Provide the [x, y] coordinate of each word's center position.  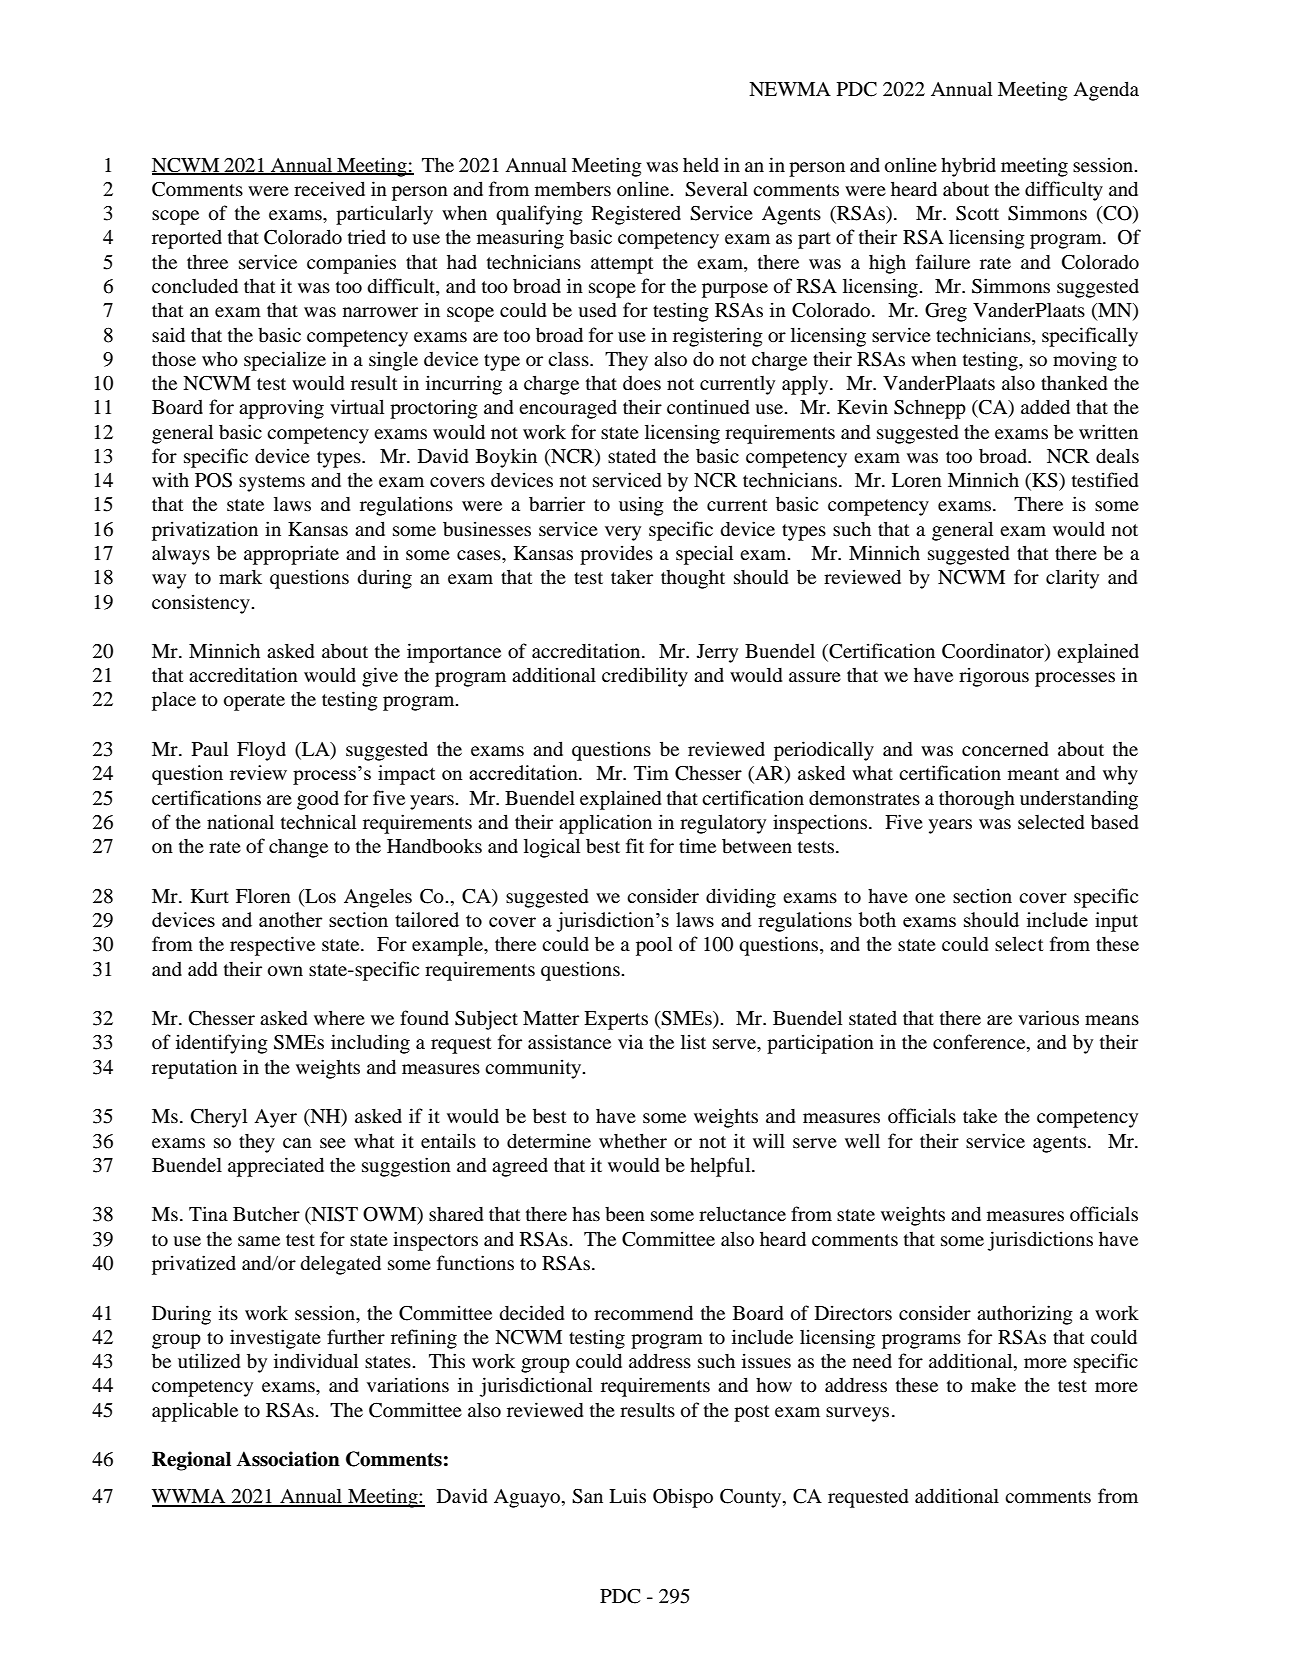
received [329, 188]
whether [633, 1140]
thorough [977, 800]
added [1045, 406]
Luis [627, 1495]
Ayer [275, 1118]
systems [272, 483]
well [862, 1141]
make [993, 1384]
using [641, 506]
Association [288, 1459]
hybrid [968, 167]
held [701, 164]
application [605, 824]
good [318, 800]
